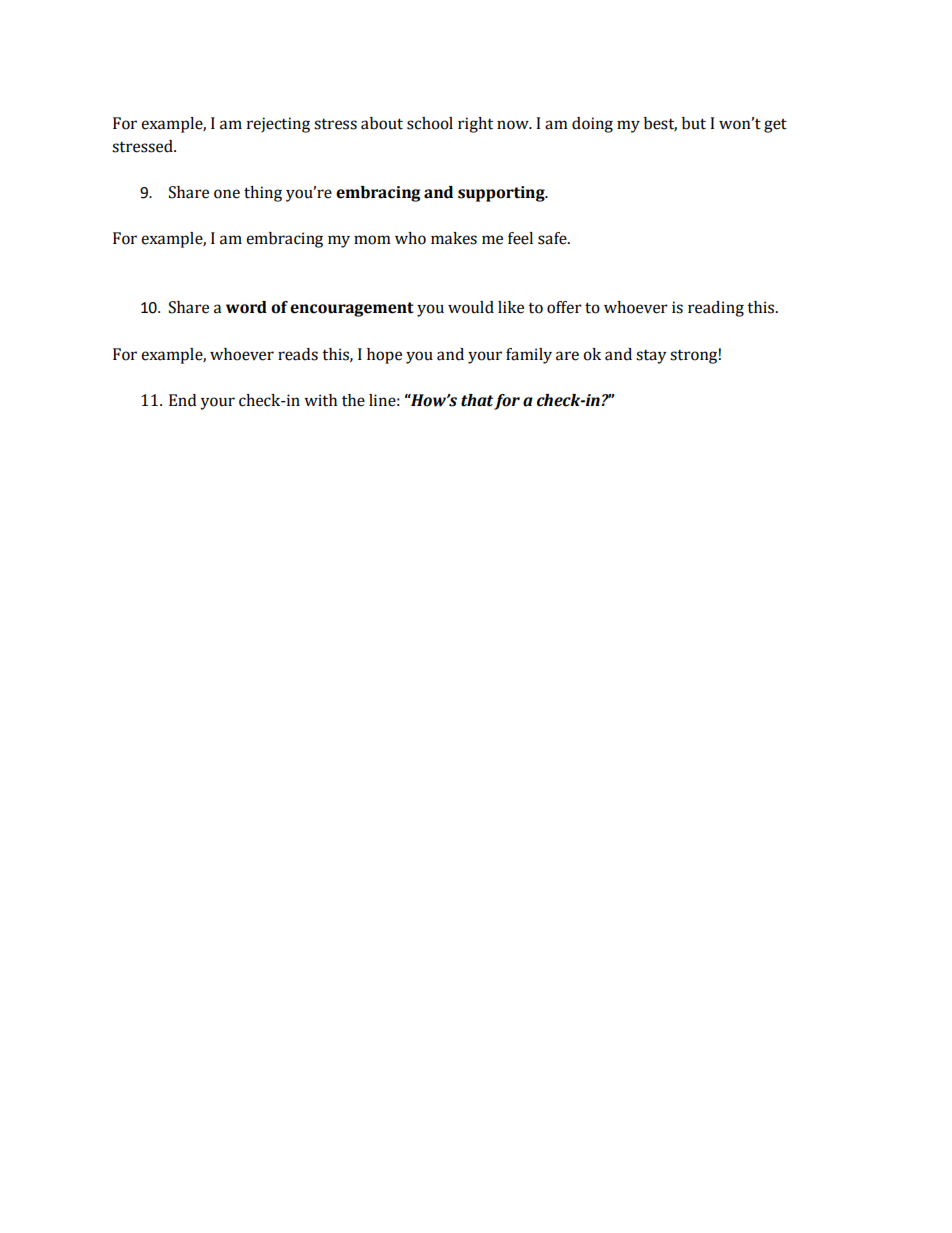 The height and width of the screenshot is (1233, 952). I want to click on but, so click(694, 123).
